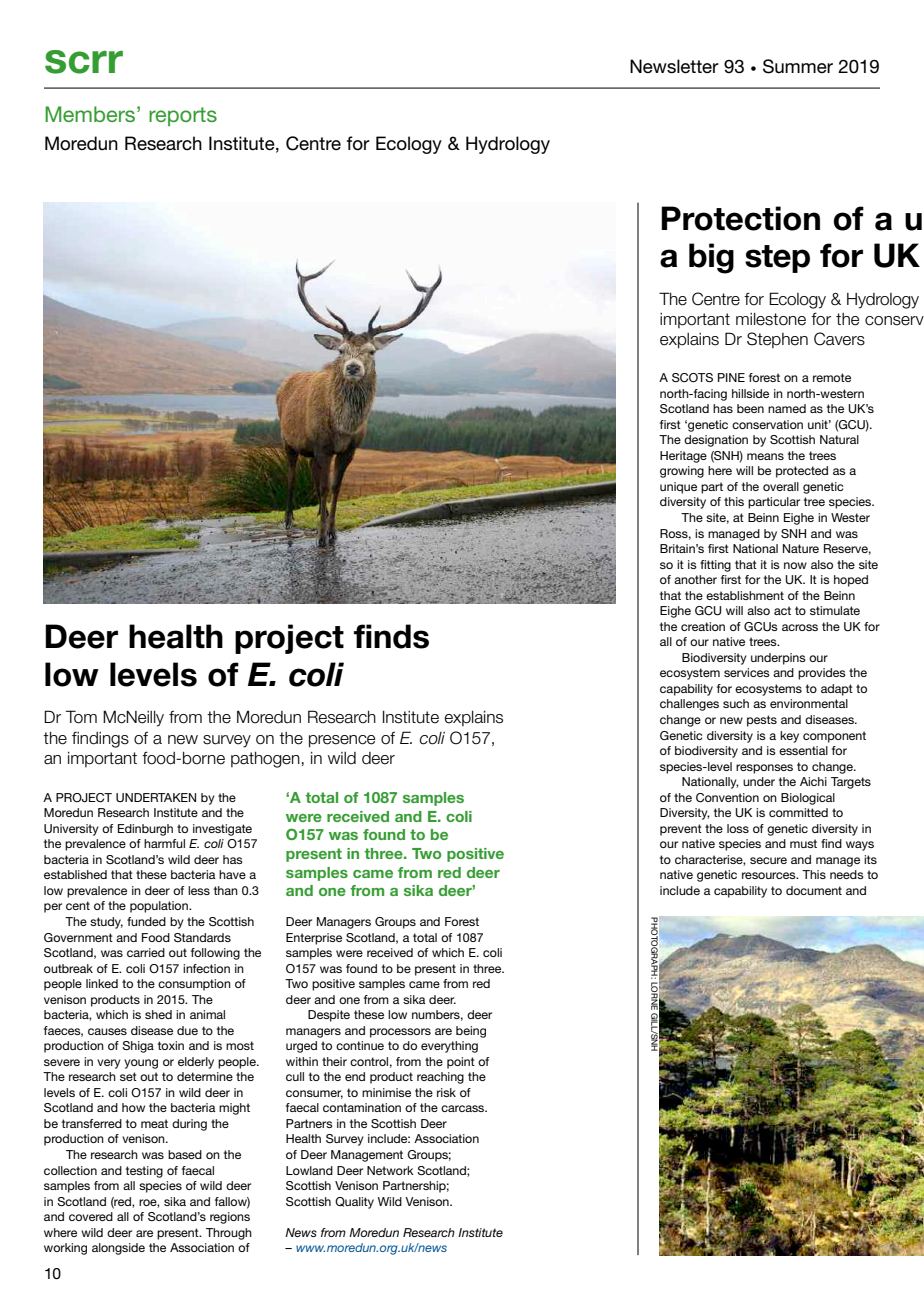  Describe the element at coordinates (183, 116) in the image. I see `reports` at that location.
